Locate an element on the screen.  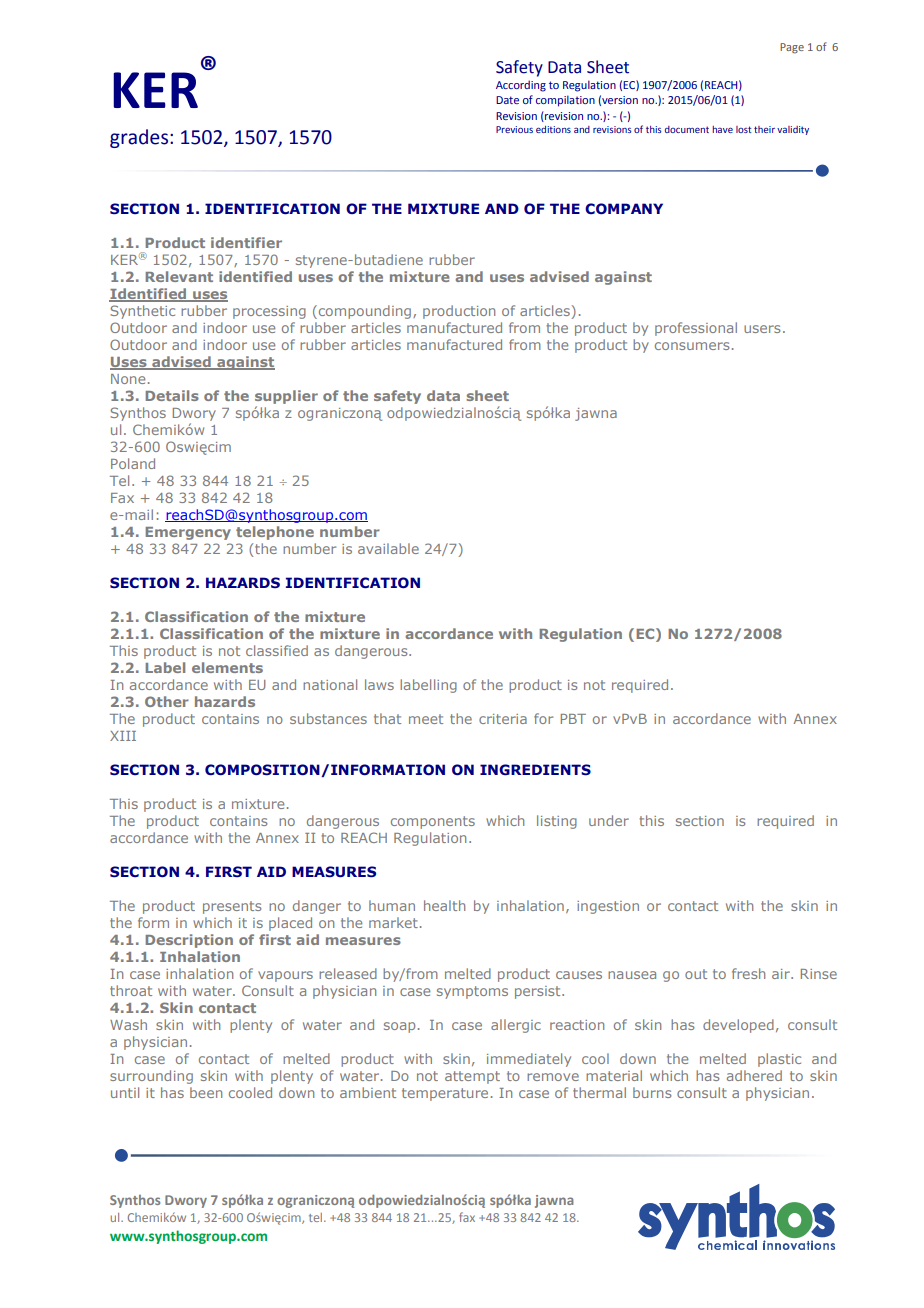
criteria is located at coordinates (503, 719).
